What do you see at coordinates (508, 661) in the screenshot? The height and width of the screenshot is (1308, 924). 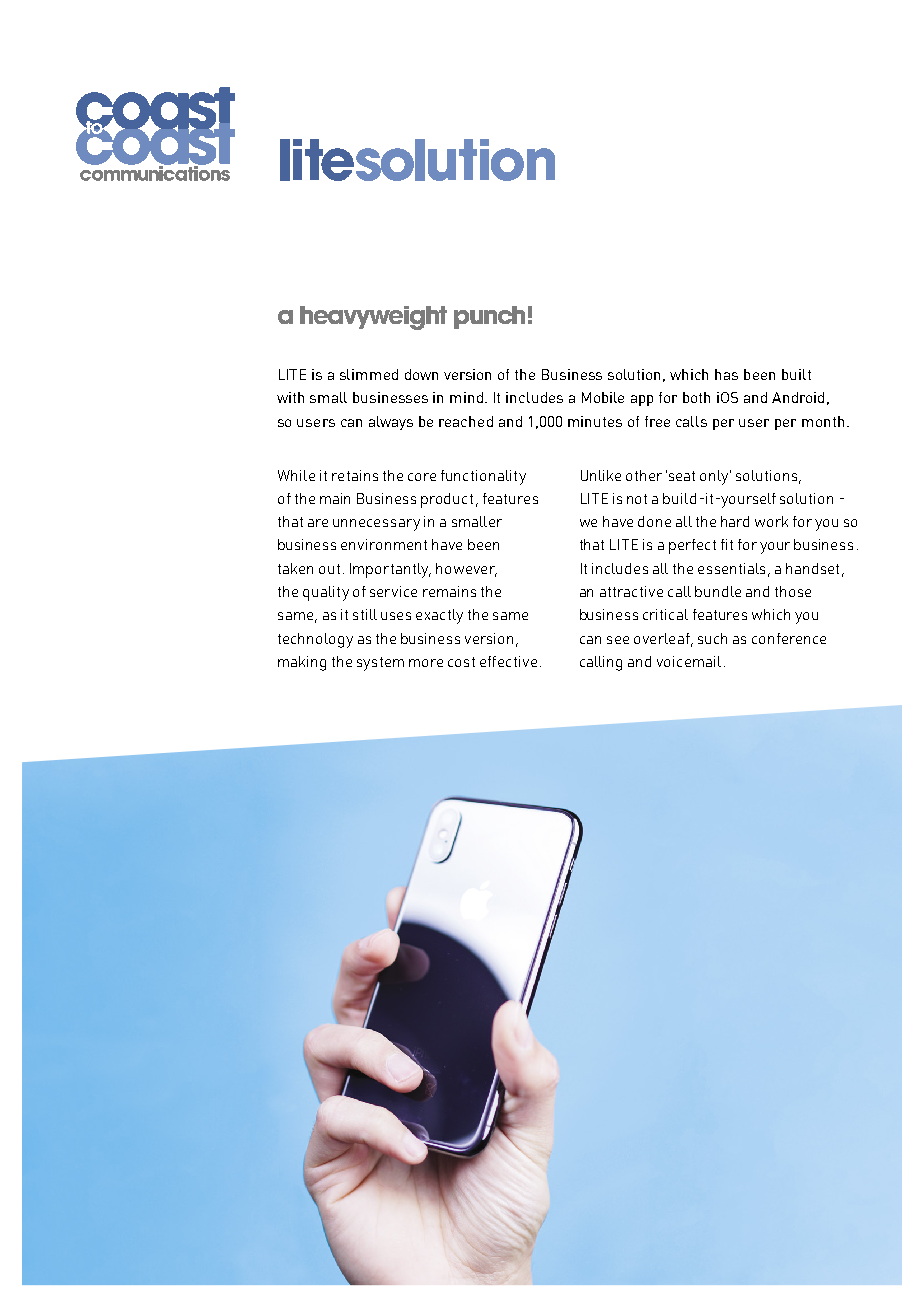 I see `effective` at bounding box center [508, 661].
